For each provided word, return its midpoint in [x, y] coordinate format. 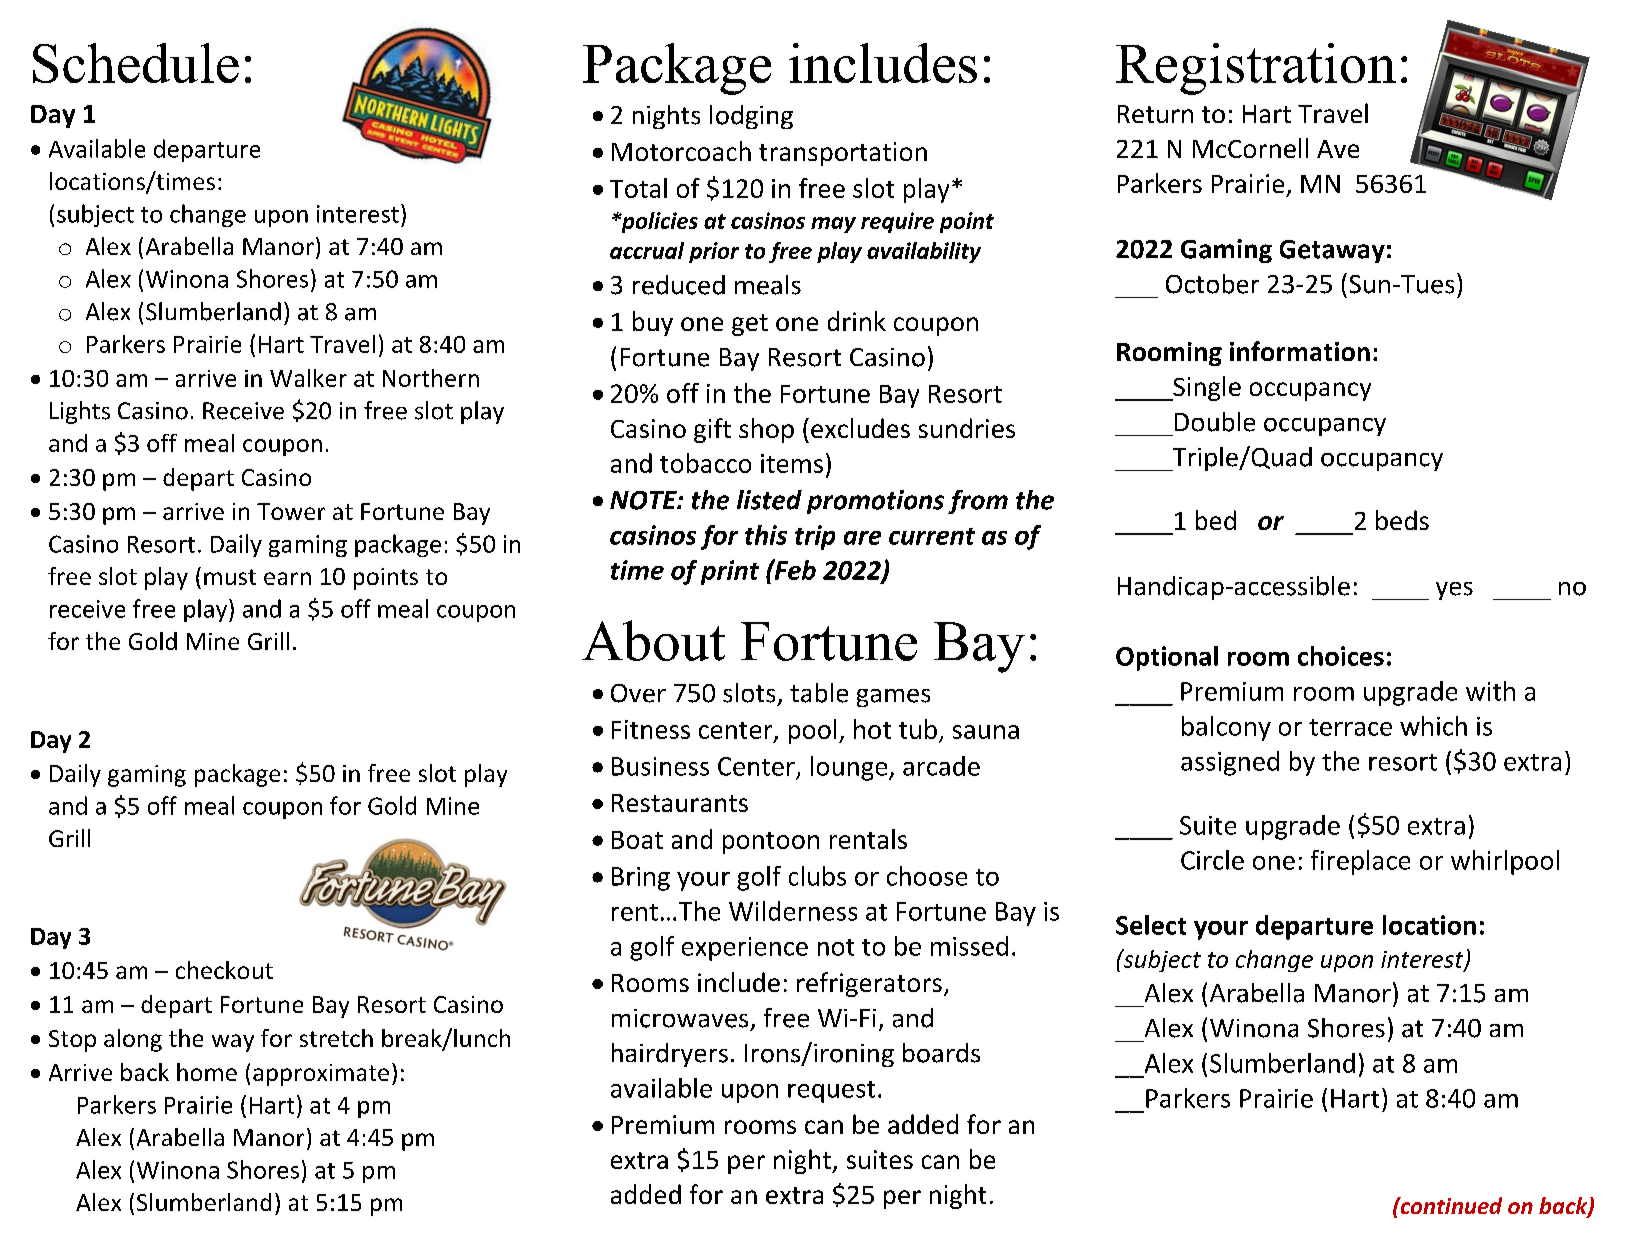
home [207, 1072]
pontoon [771, 843]
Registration [1256, 69]
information [1300, 351]
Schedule [136, 63]
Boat [637, 840]
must [230, 577]
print [730, 572]
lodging [751, 117]
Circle [1212, 860]
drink [857, 321]
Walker [308, 378]
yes [1454, 591]
